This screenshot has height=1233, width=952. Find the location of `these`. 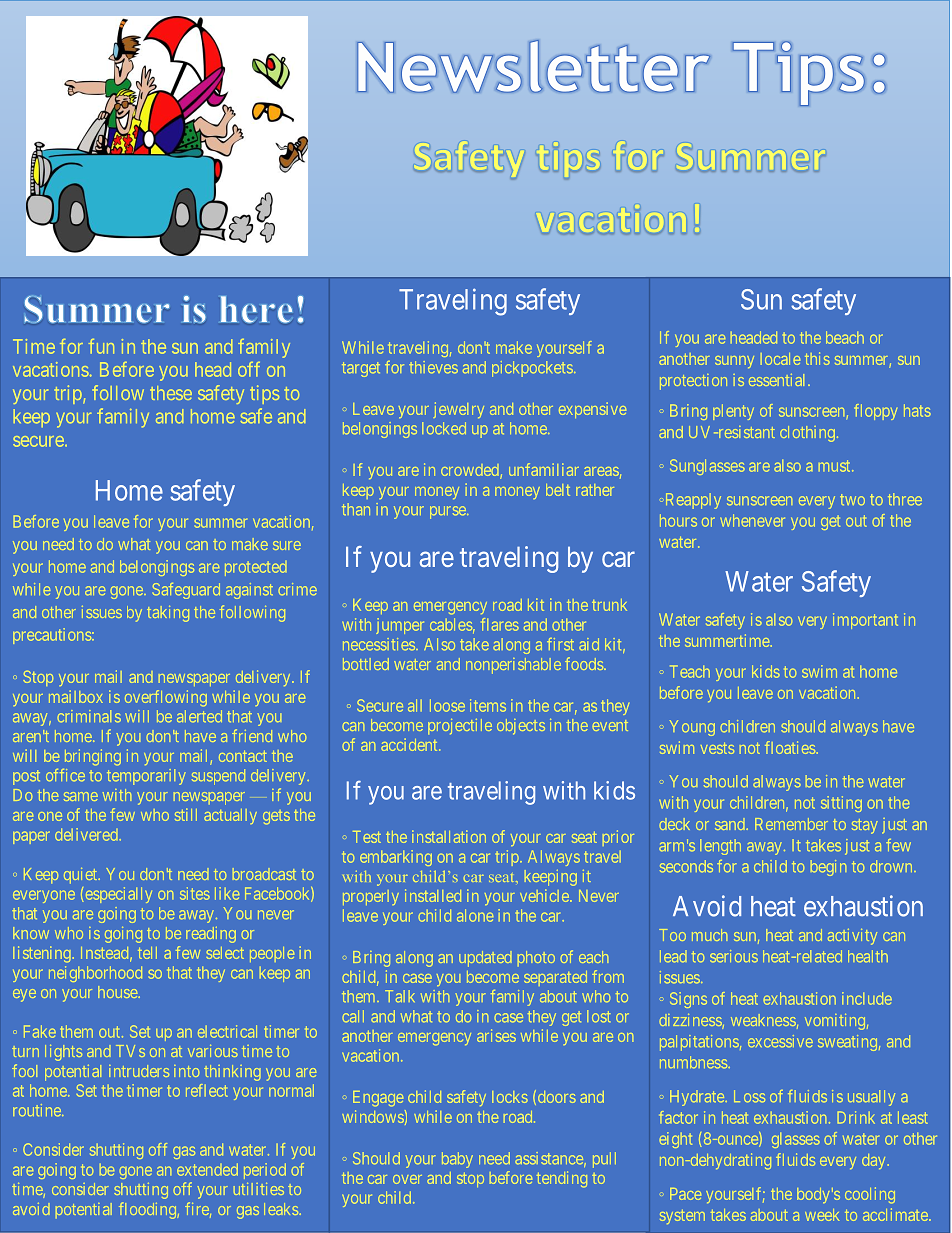

these is located at coordinates (171, 393).
